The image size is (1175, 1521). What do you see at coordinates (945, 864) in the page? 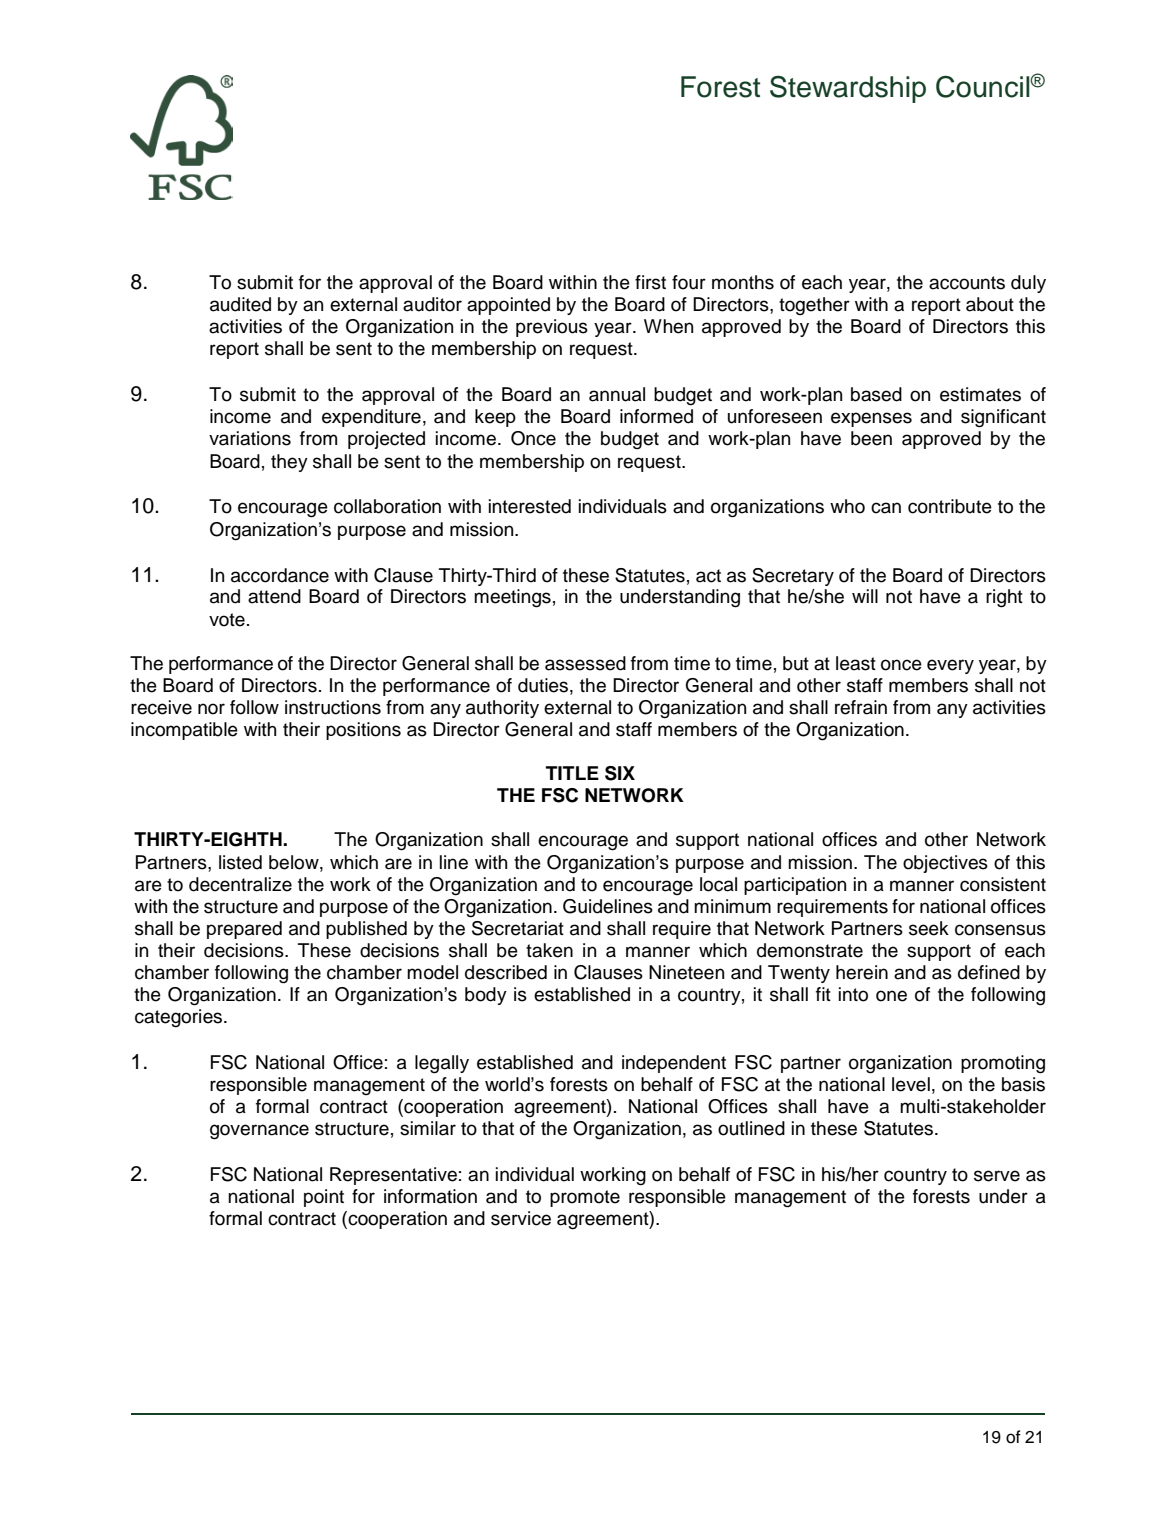
I see `objectives` at bounding box center [945, 864].
